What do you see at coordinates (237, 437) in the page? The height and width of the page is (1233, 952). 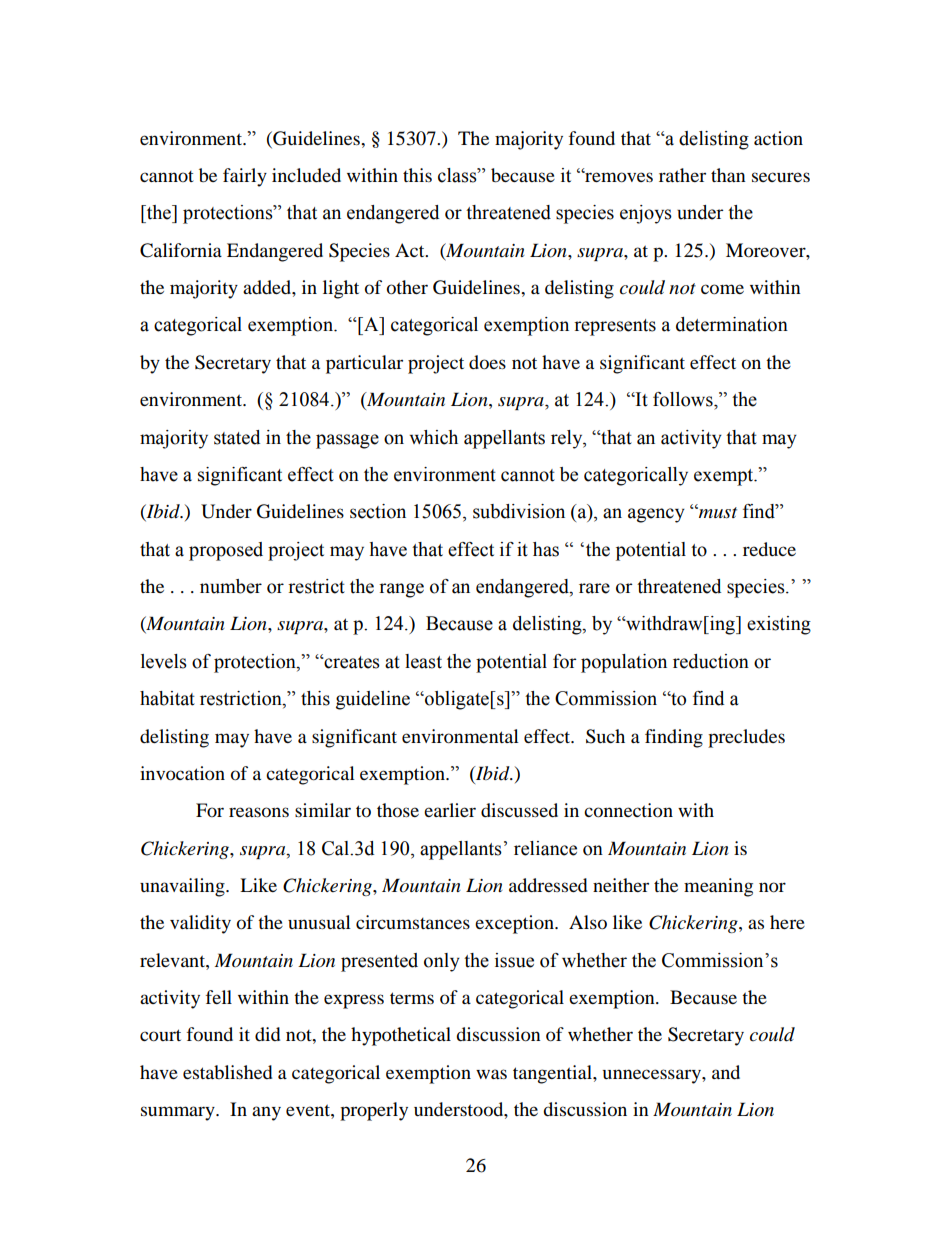 I see `stated` at bounding box center [237, 437].
